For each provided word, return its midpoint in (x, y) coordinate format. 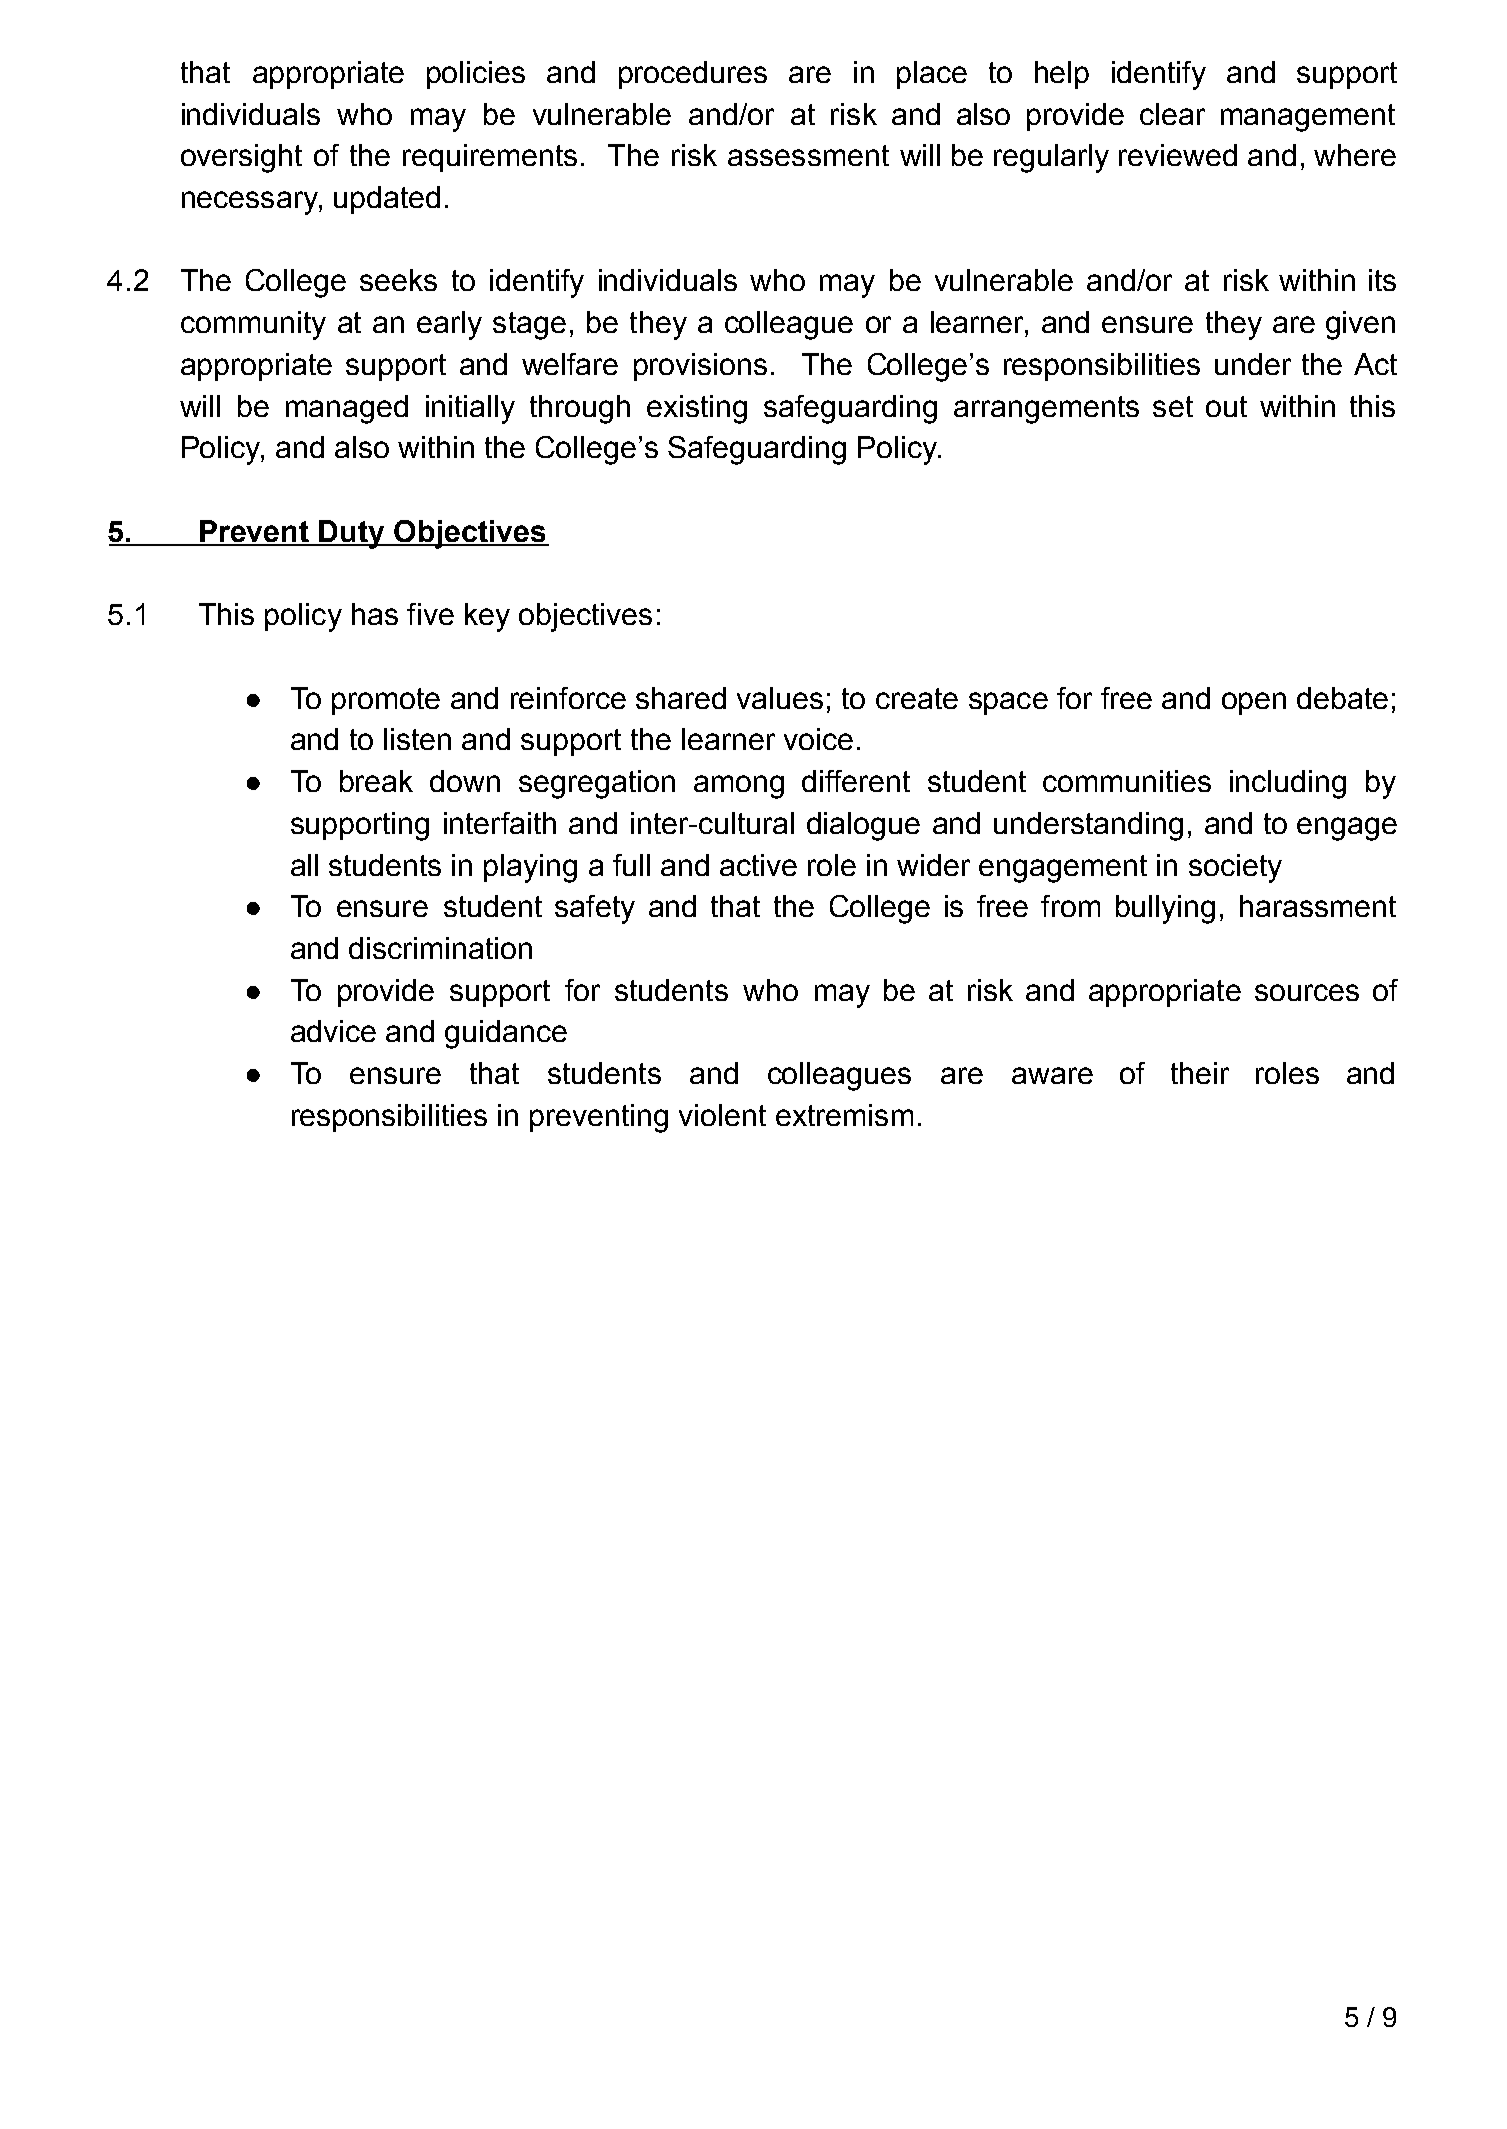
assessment (808, 155)
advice (333, 1031)
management (1308, 118)
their (1200, 1073)
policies (476, 75)
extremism (844, 1115)
